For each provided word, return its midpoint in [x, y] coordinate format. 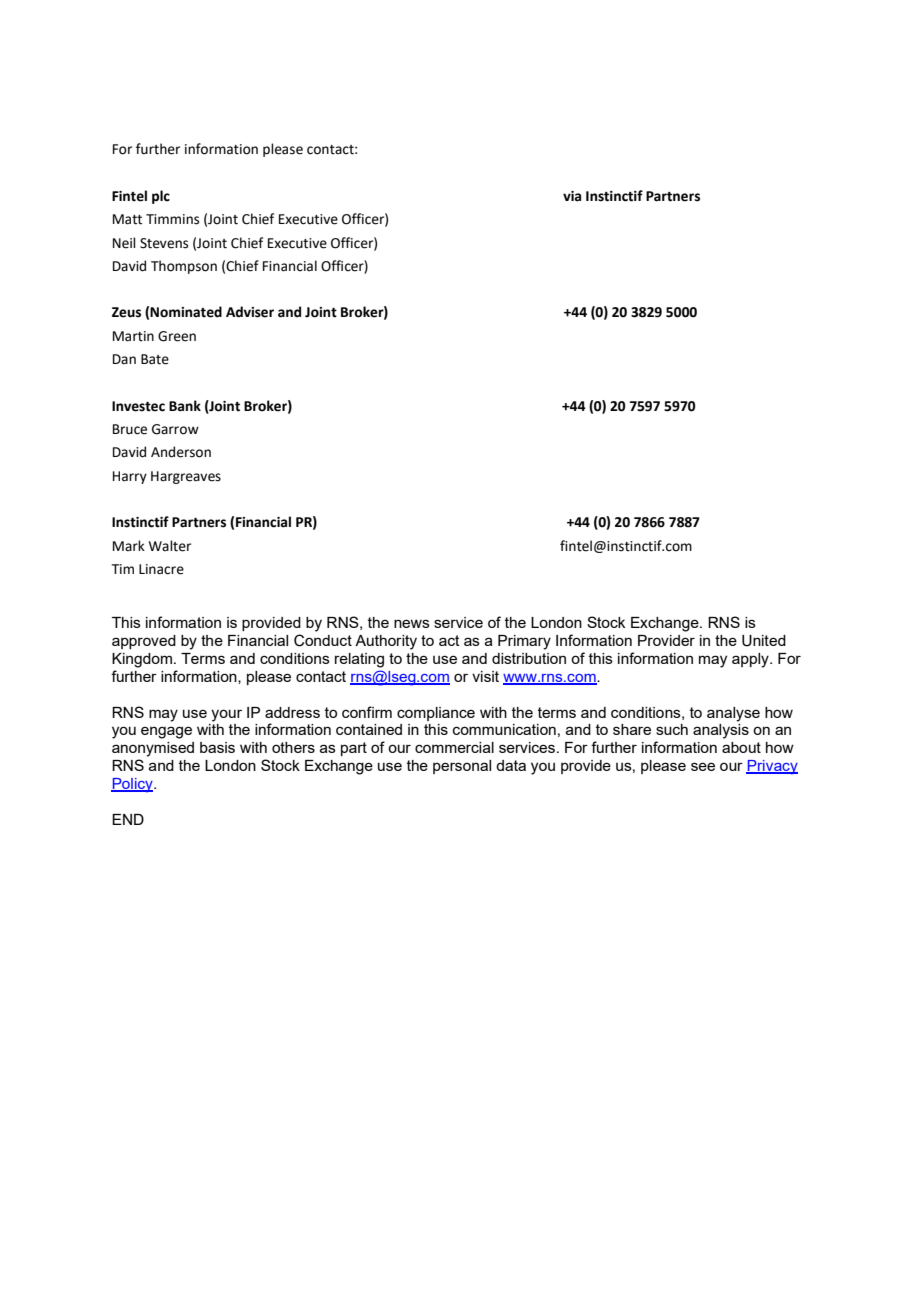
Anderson [181, 452]
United [764, 641]
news [412, 623]
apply [751, 660]
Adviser [250, 312]
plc [161, 197]
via [572, 196]
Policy [133, 785]
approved [144, 642]
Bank [185, 406]
